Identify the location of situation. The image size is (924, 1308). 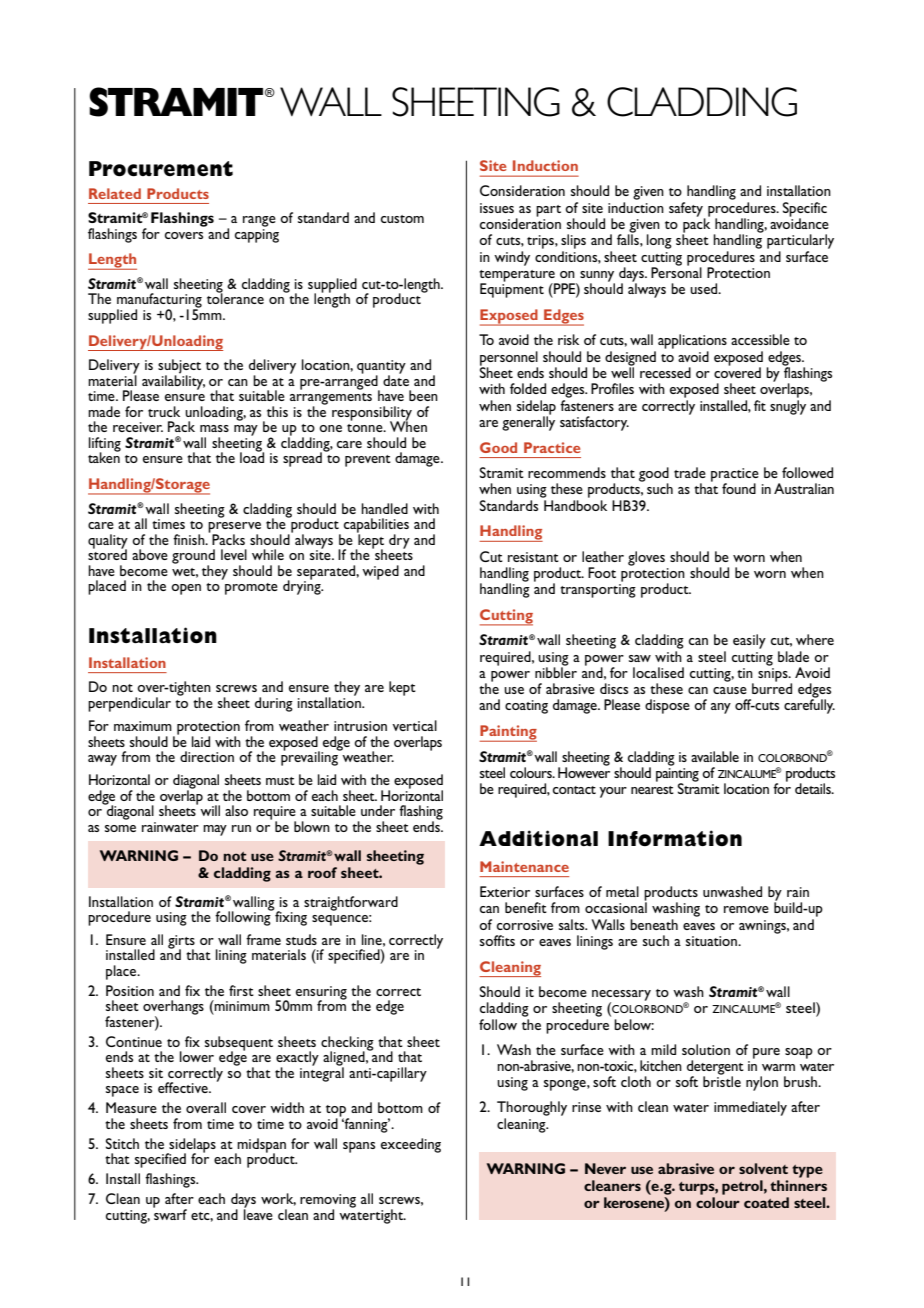
(713, 941).
